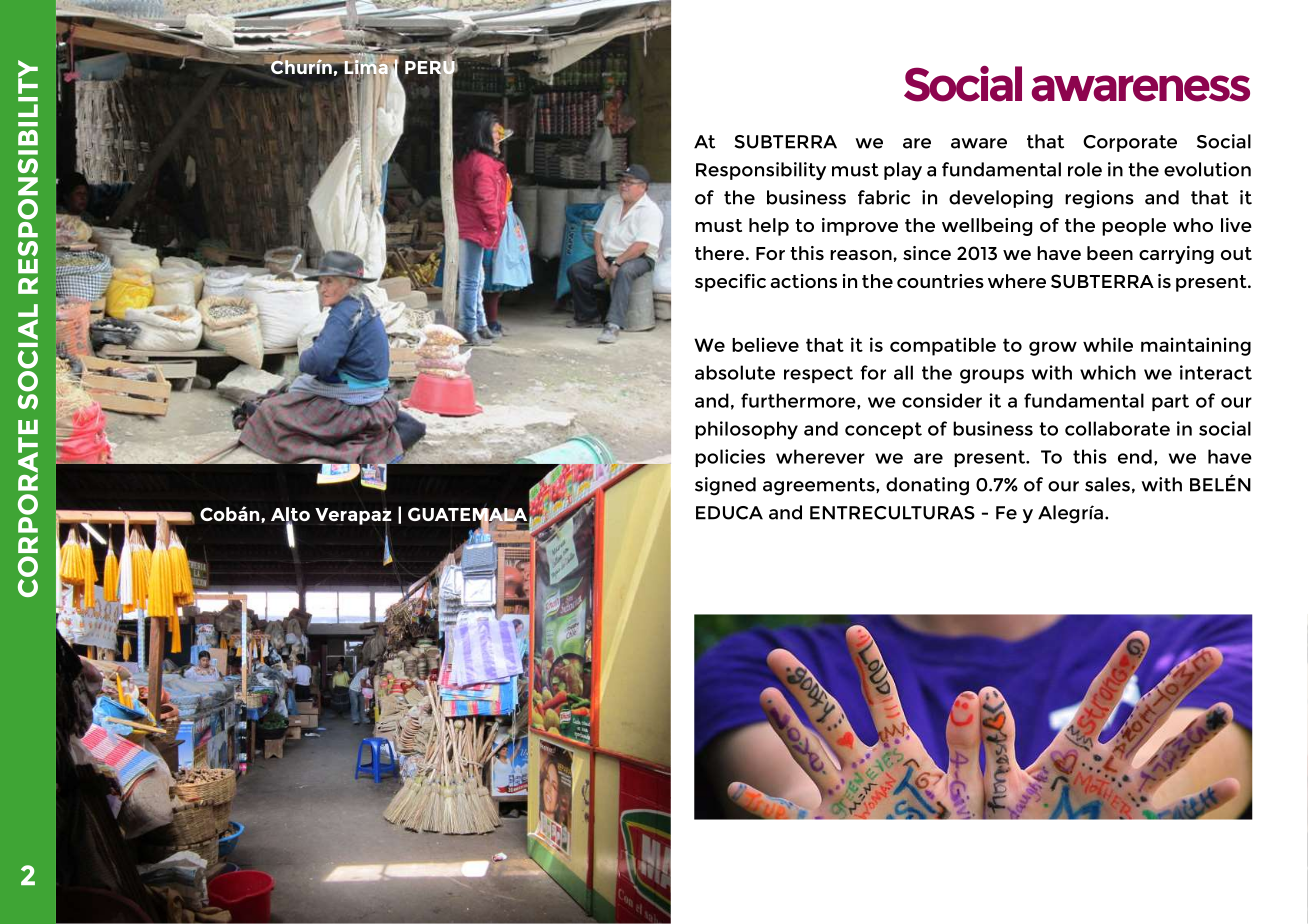 This screenshot has height=924, width=1308. I want to click on countries, so click(940, 281).
